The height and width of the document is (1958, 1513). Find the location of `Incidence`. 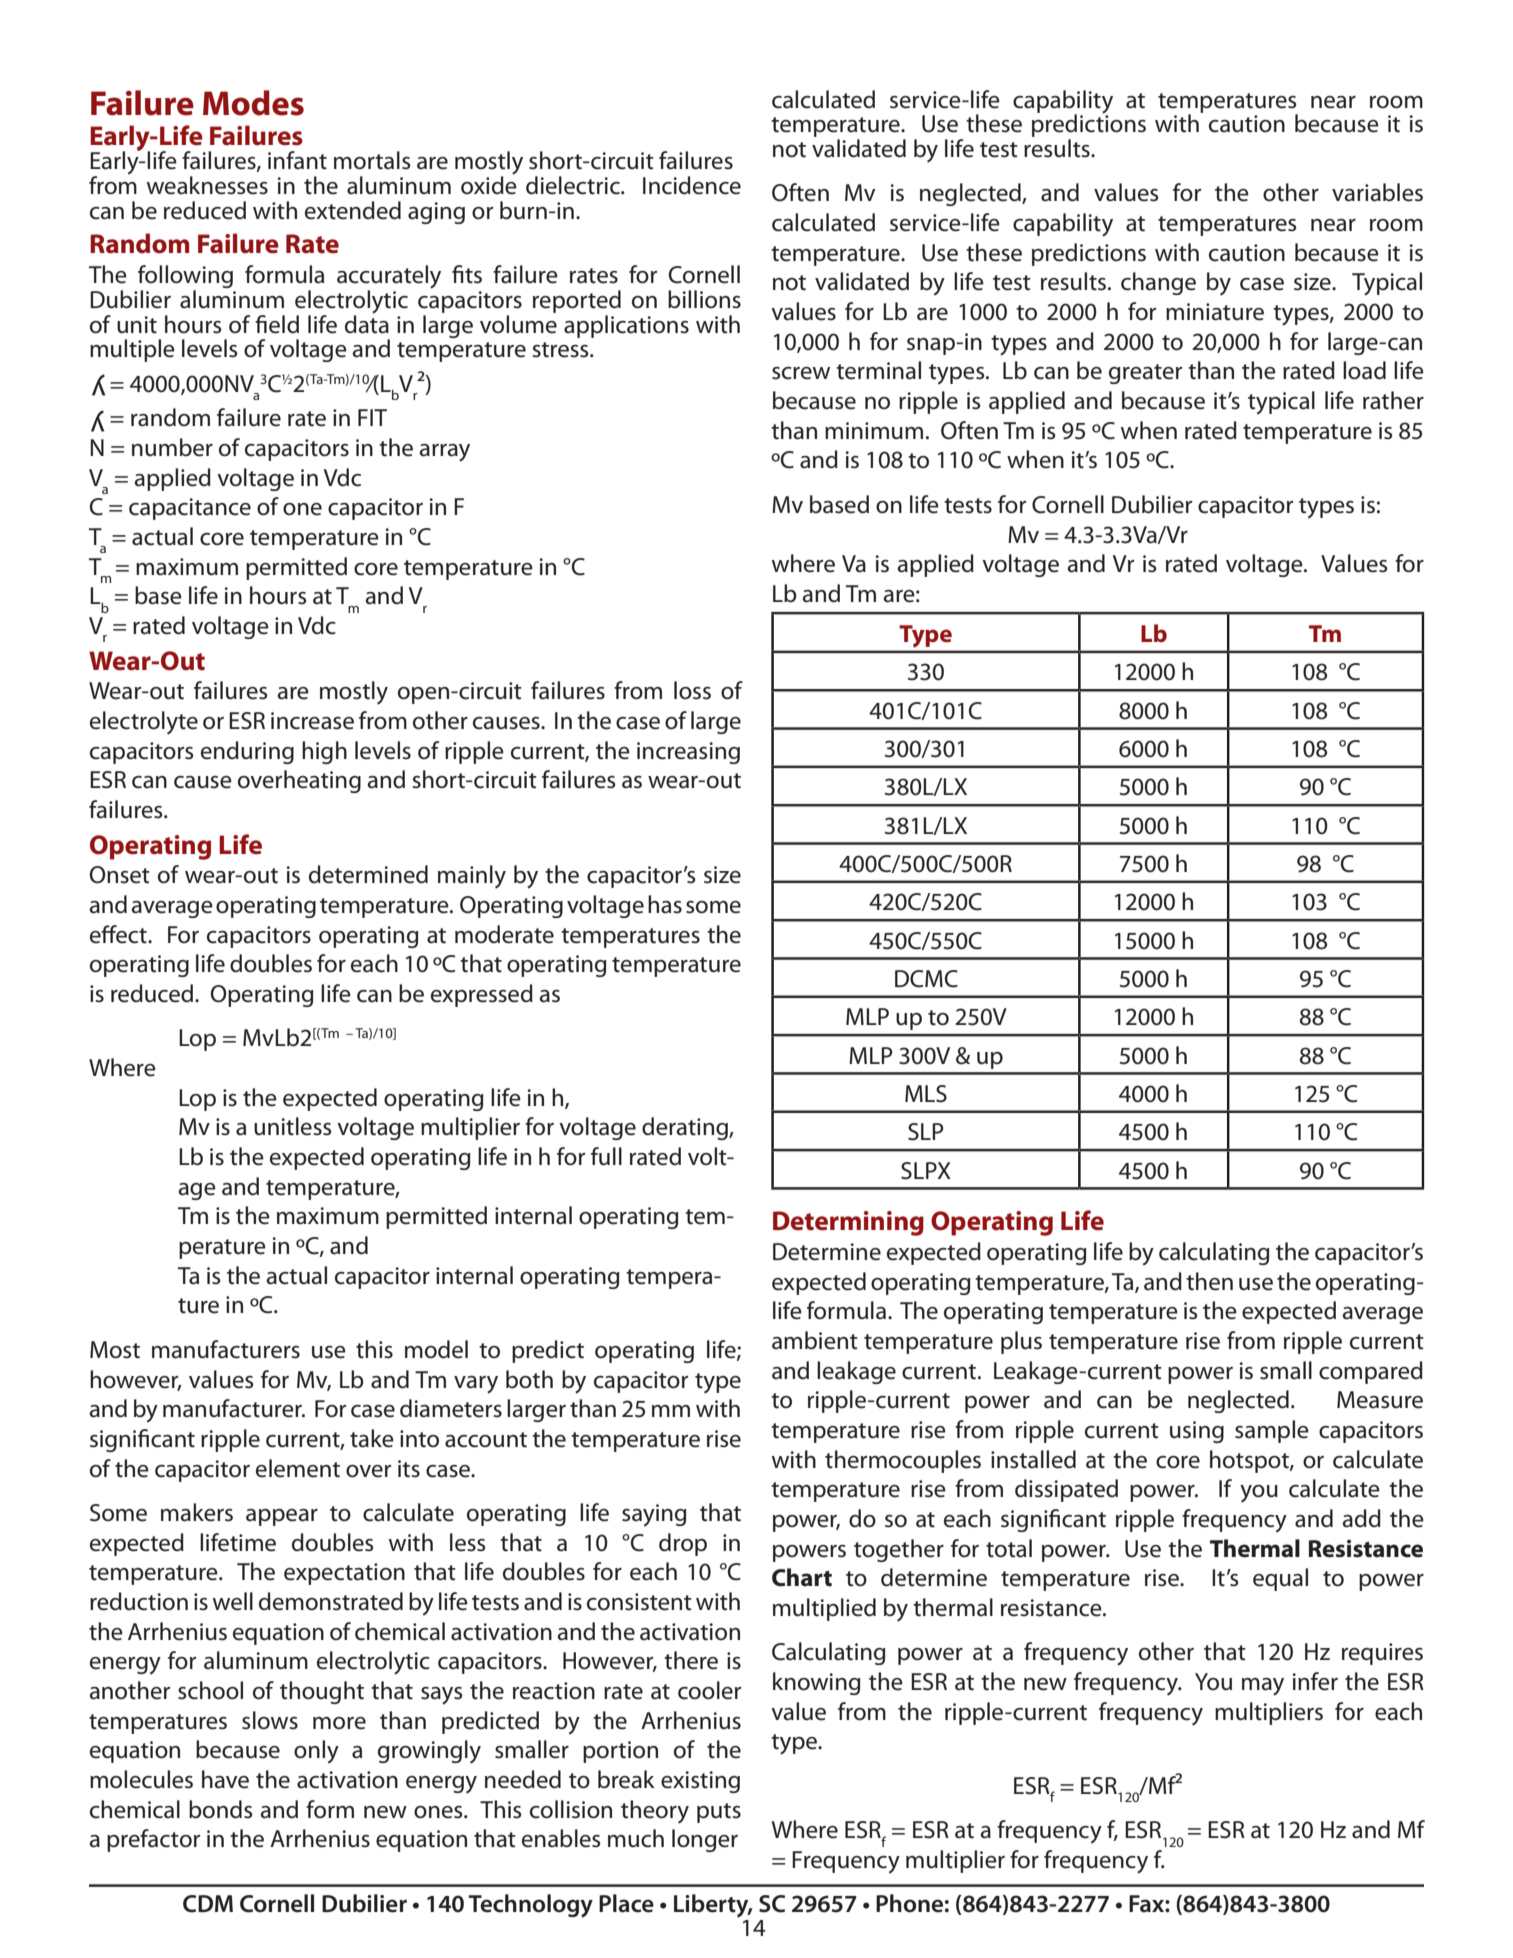

Incidence is located at coordinates (692, 185).
